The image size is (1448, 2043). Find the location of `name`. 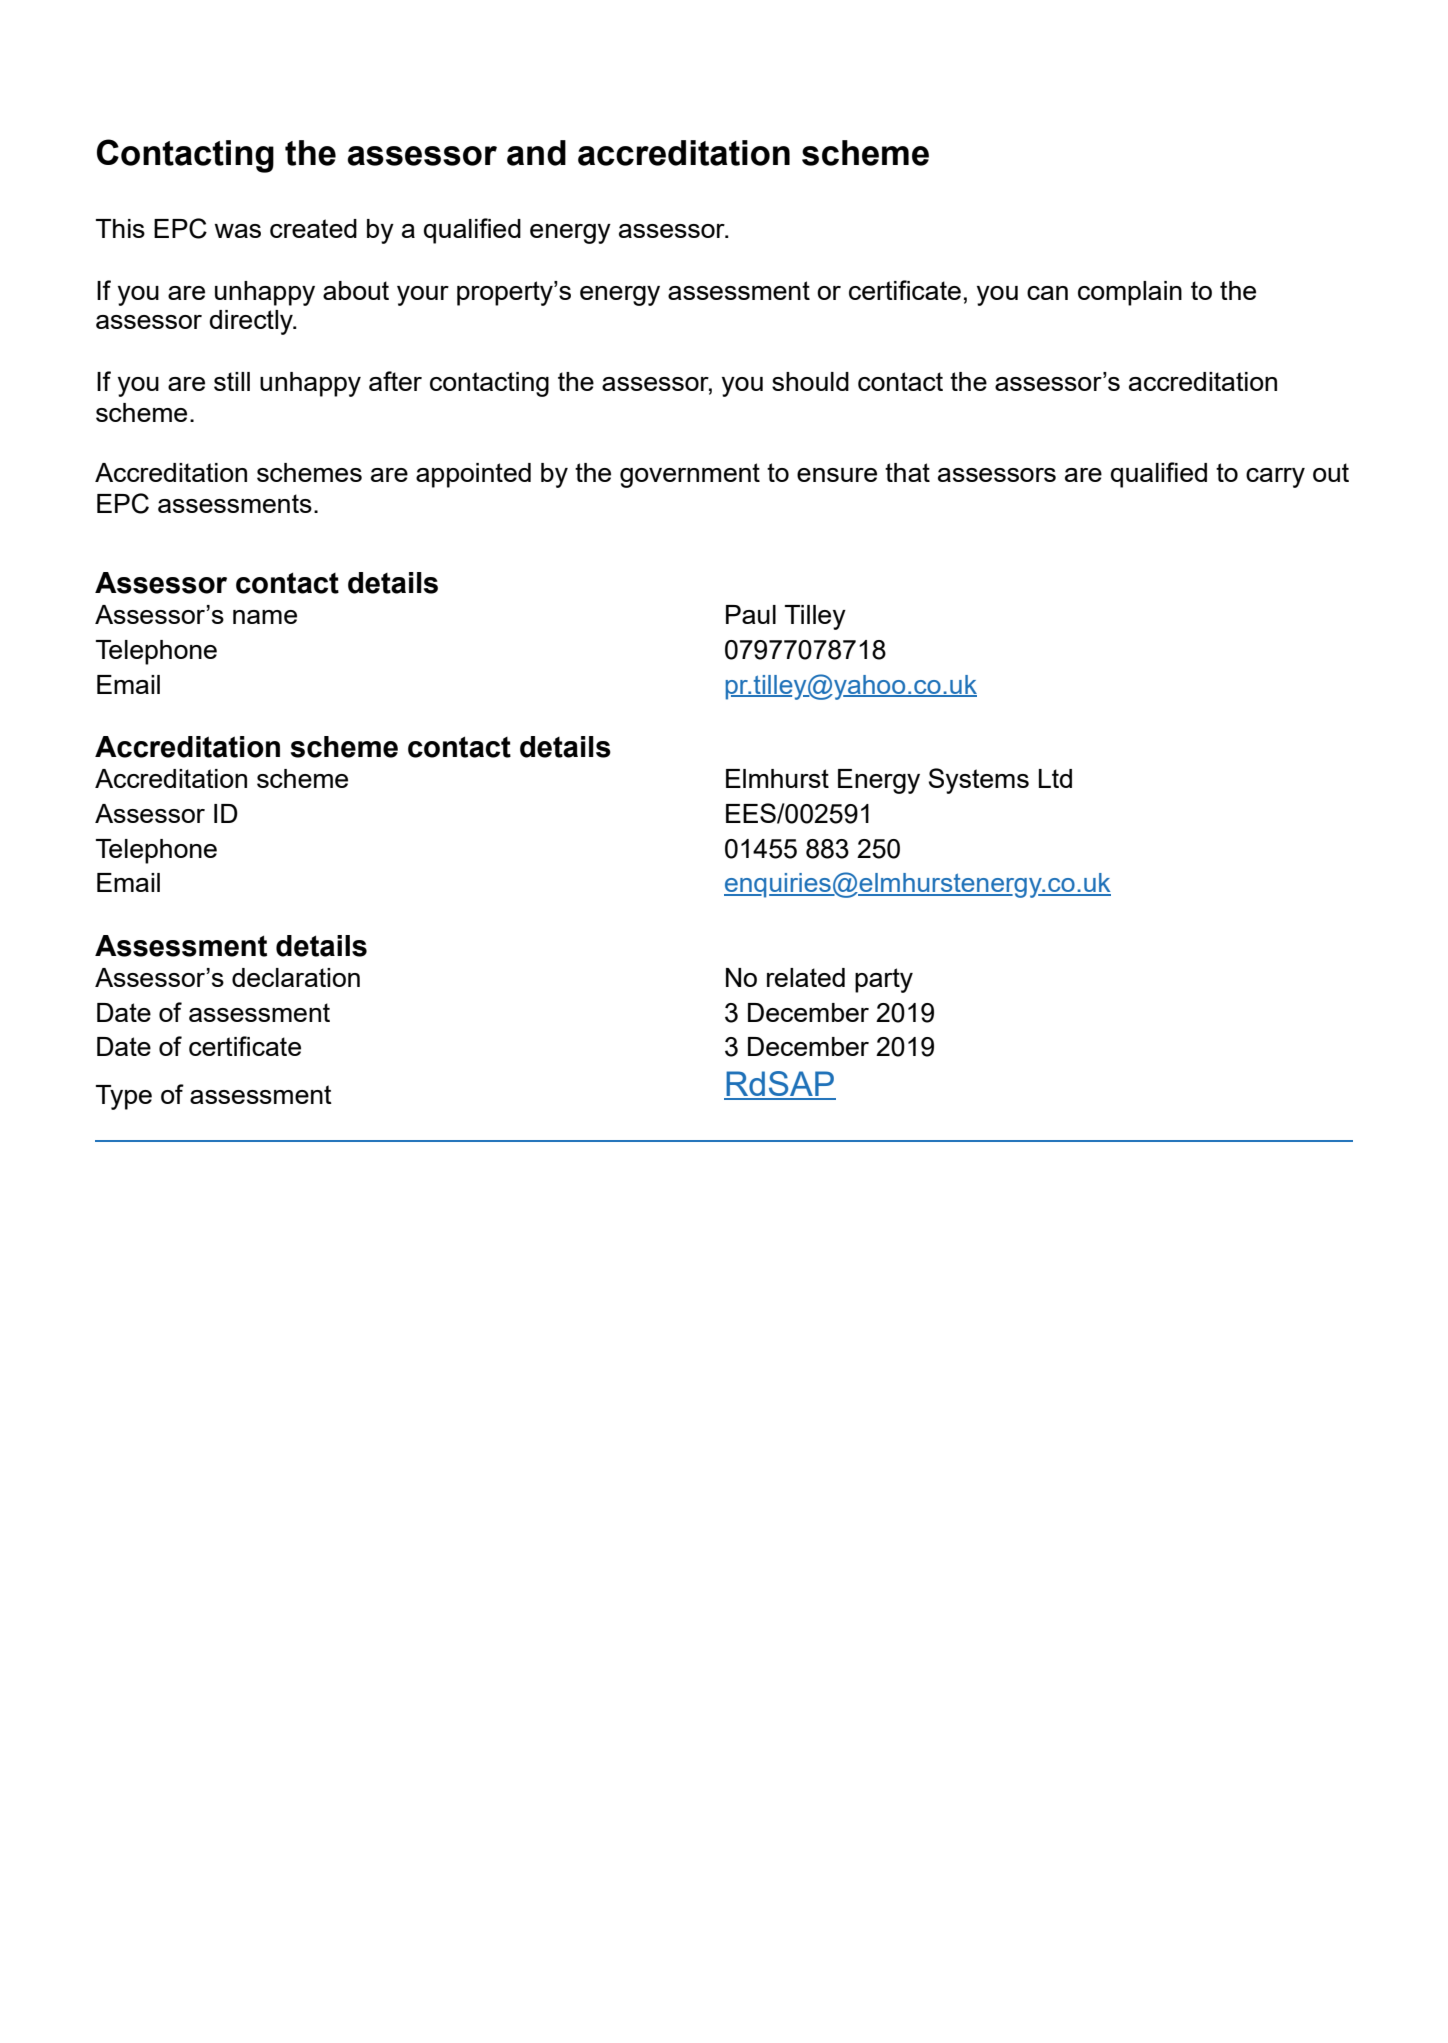

name is located at coordinates (265, 617).
